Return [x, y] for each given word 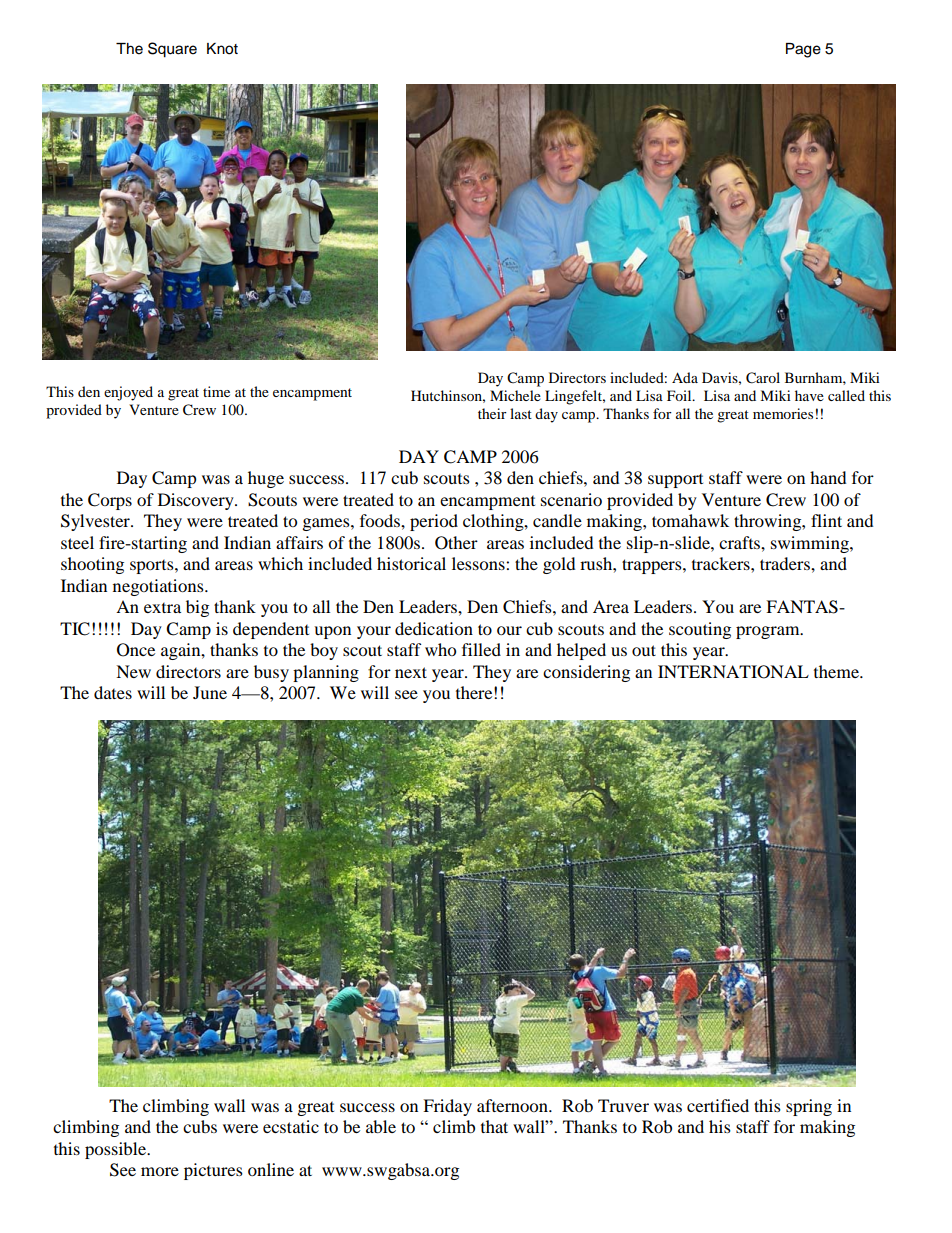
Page [803, 50]
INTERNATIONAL [733, 672]
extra [162, 607]
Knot [222, 49]
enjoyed [128, 393]
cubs [200, 1126]
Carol [763, 378]
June [210, 692]
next [411, 672]
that [494, 1126]
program [769, 632]
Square [172, 50]
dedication [434, 628]
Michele [515, 395]
